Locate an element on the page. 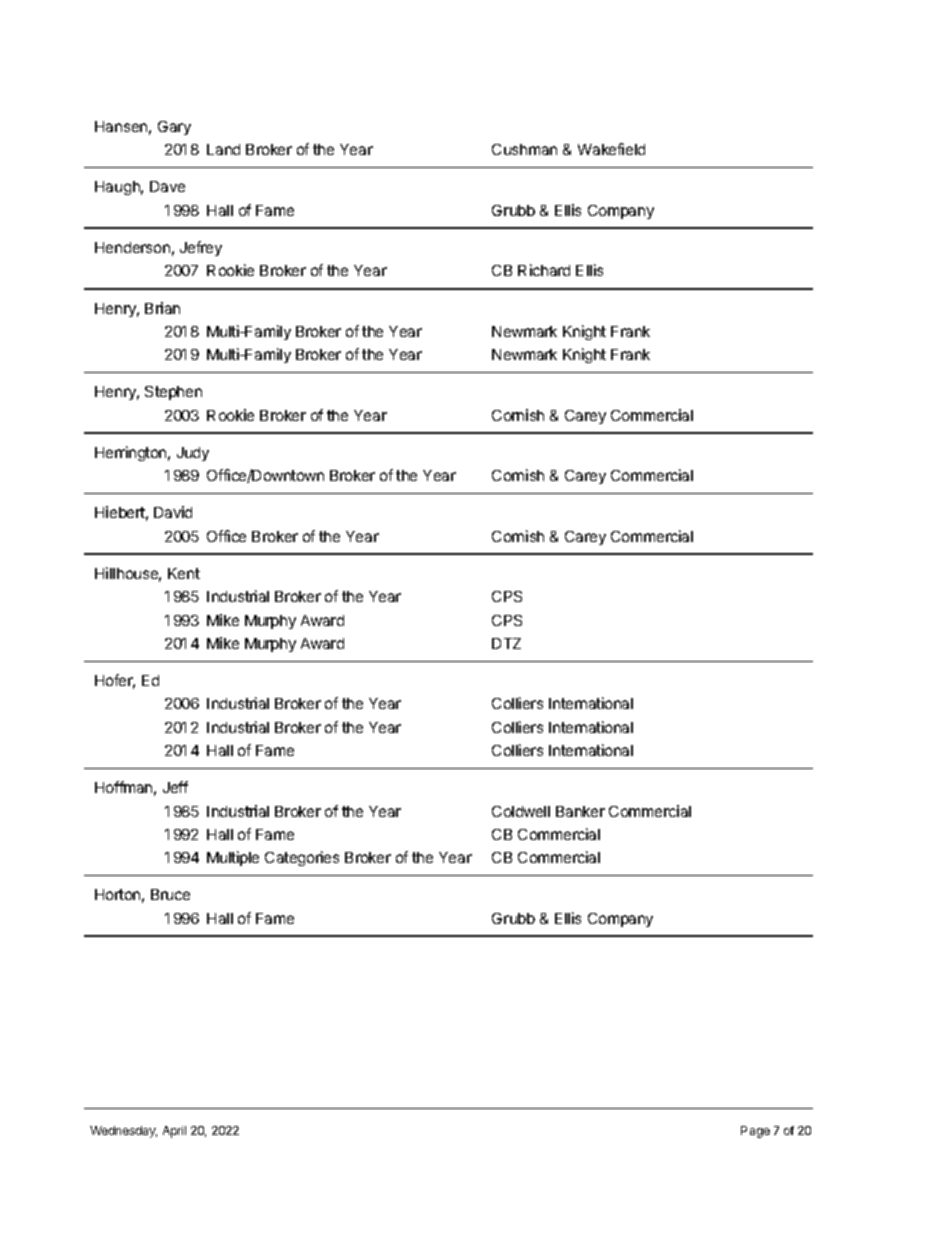 This page has width=952, height=1233. Wednesday is located at coordinates (123, 1132).
